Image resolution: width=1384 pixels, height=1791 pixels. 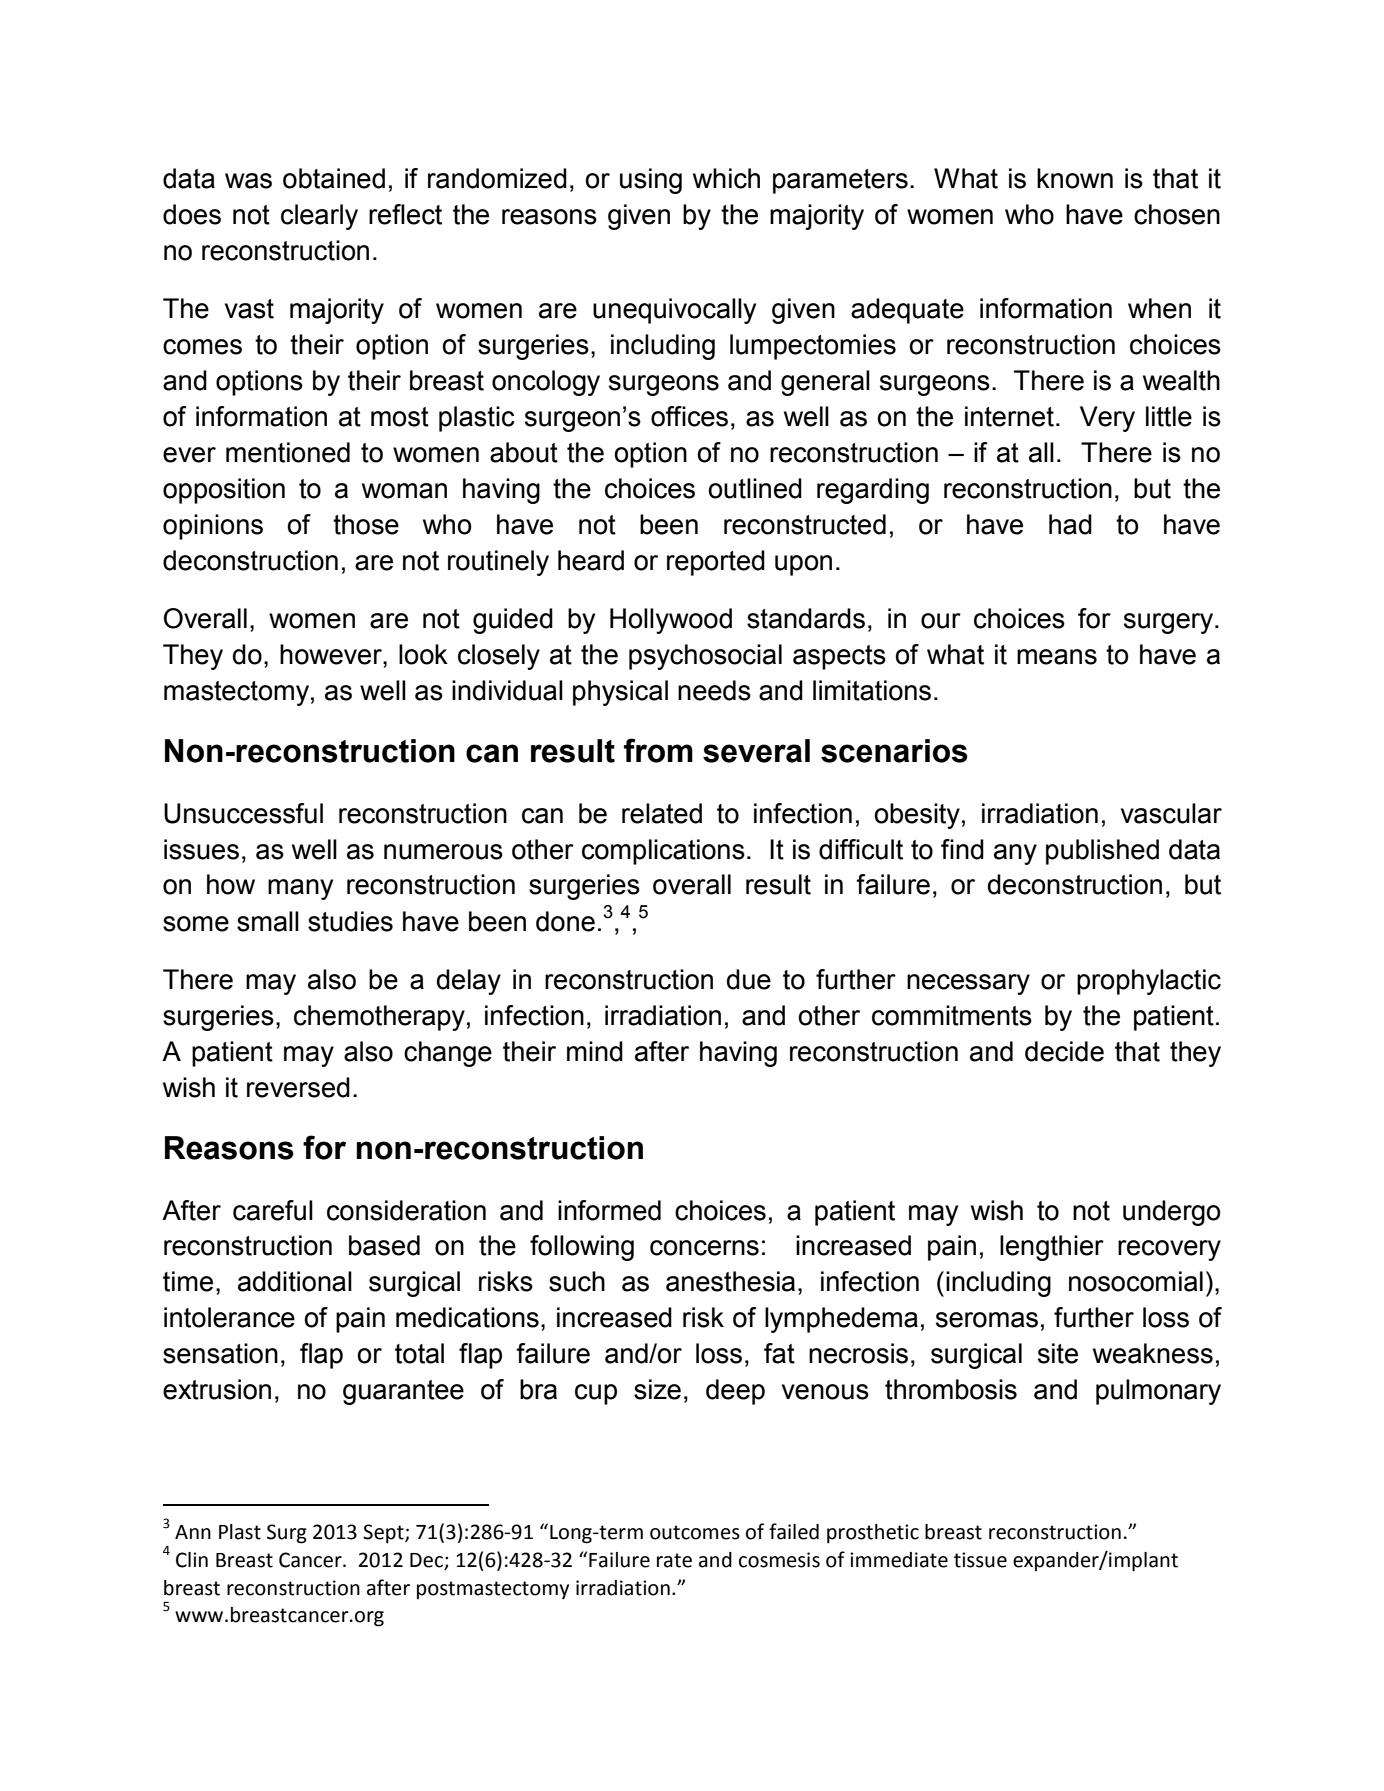 What do you see at coordinates (243, 813) in the page?
I see `Unsuccessful` at bounding box center [243, 813].
